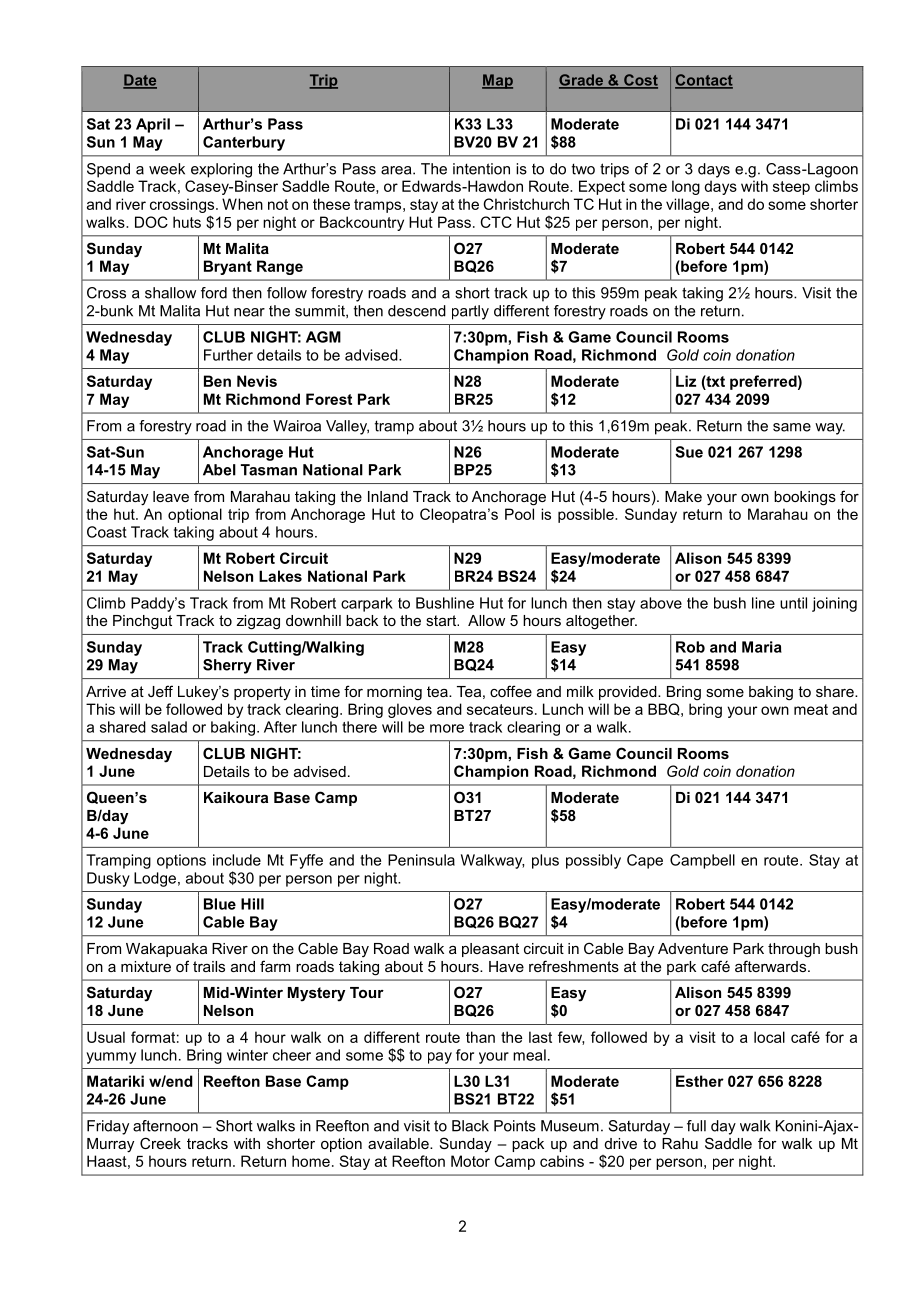  What do you see at coordinates (704, 81) in the page?
I see `Contact` at bounding box center [704, 81].
